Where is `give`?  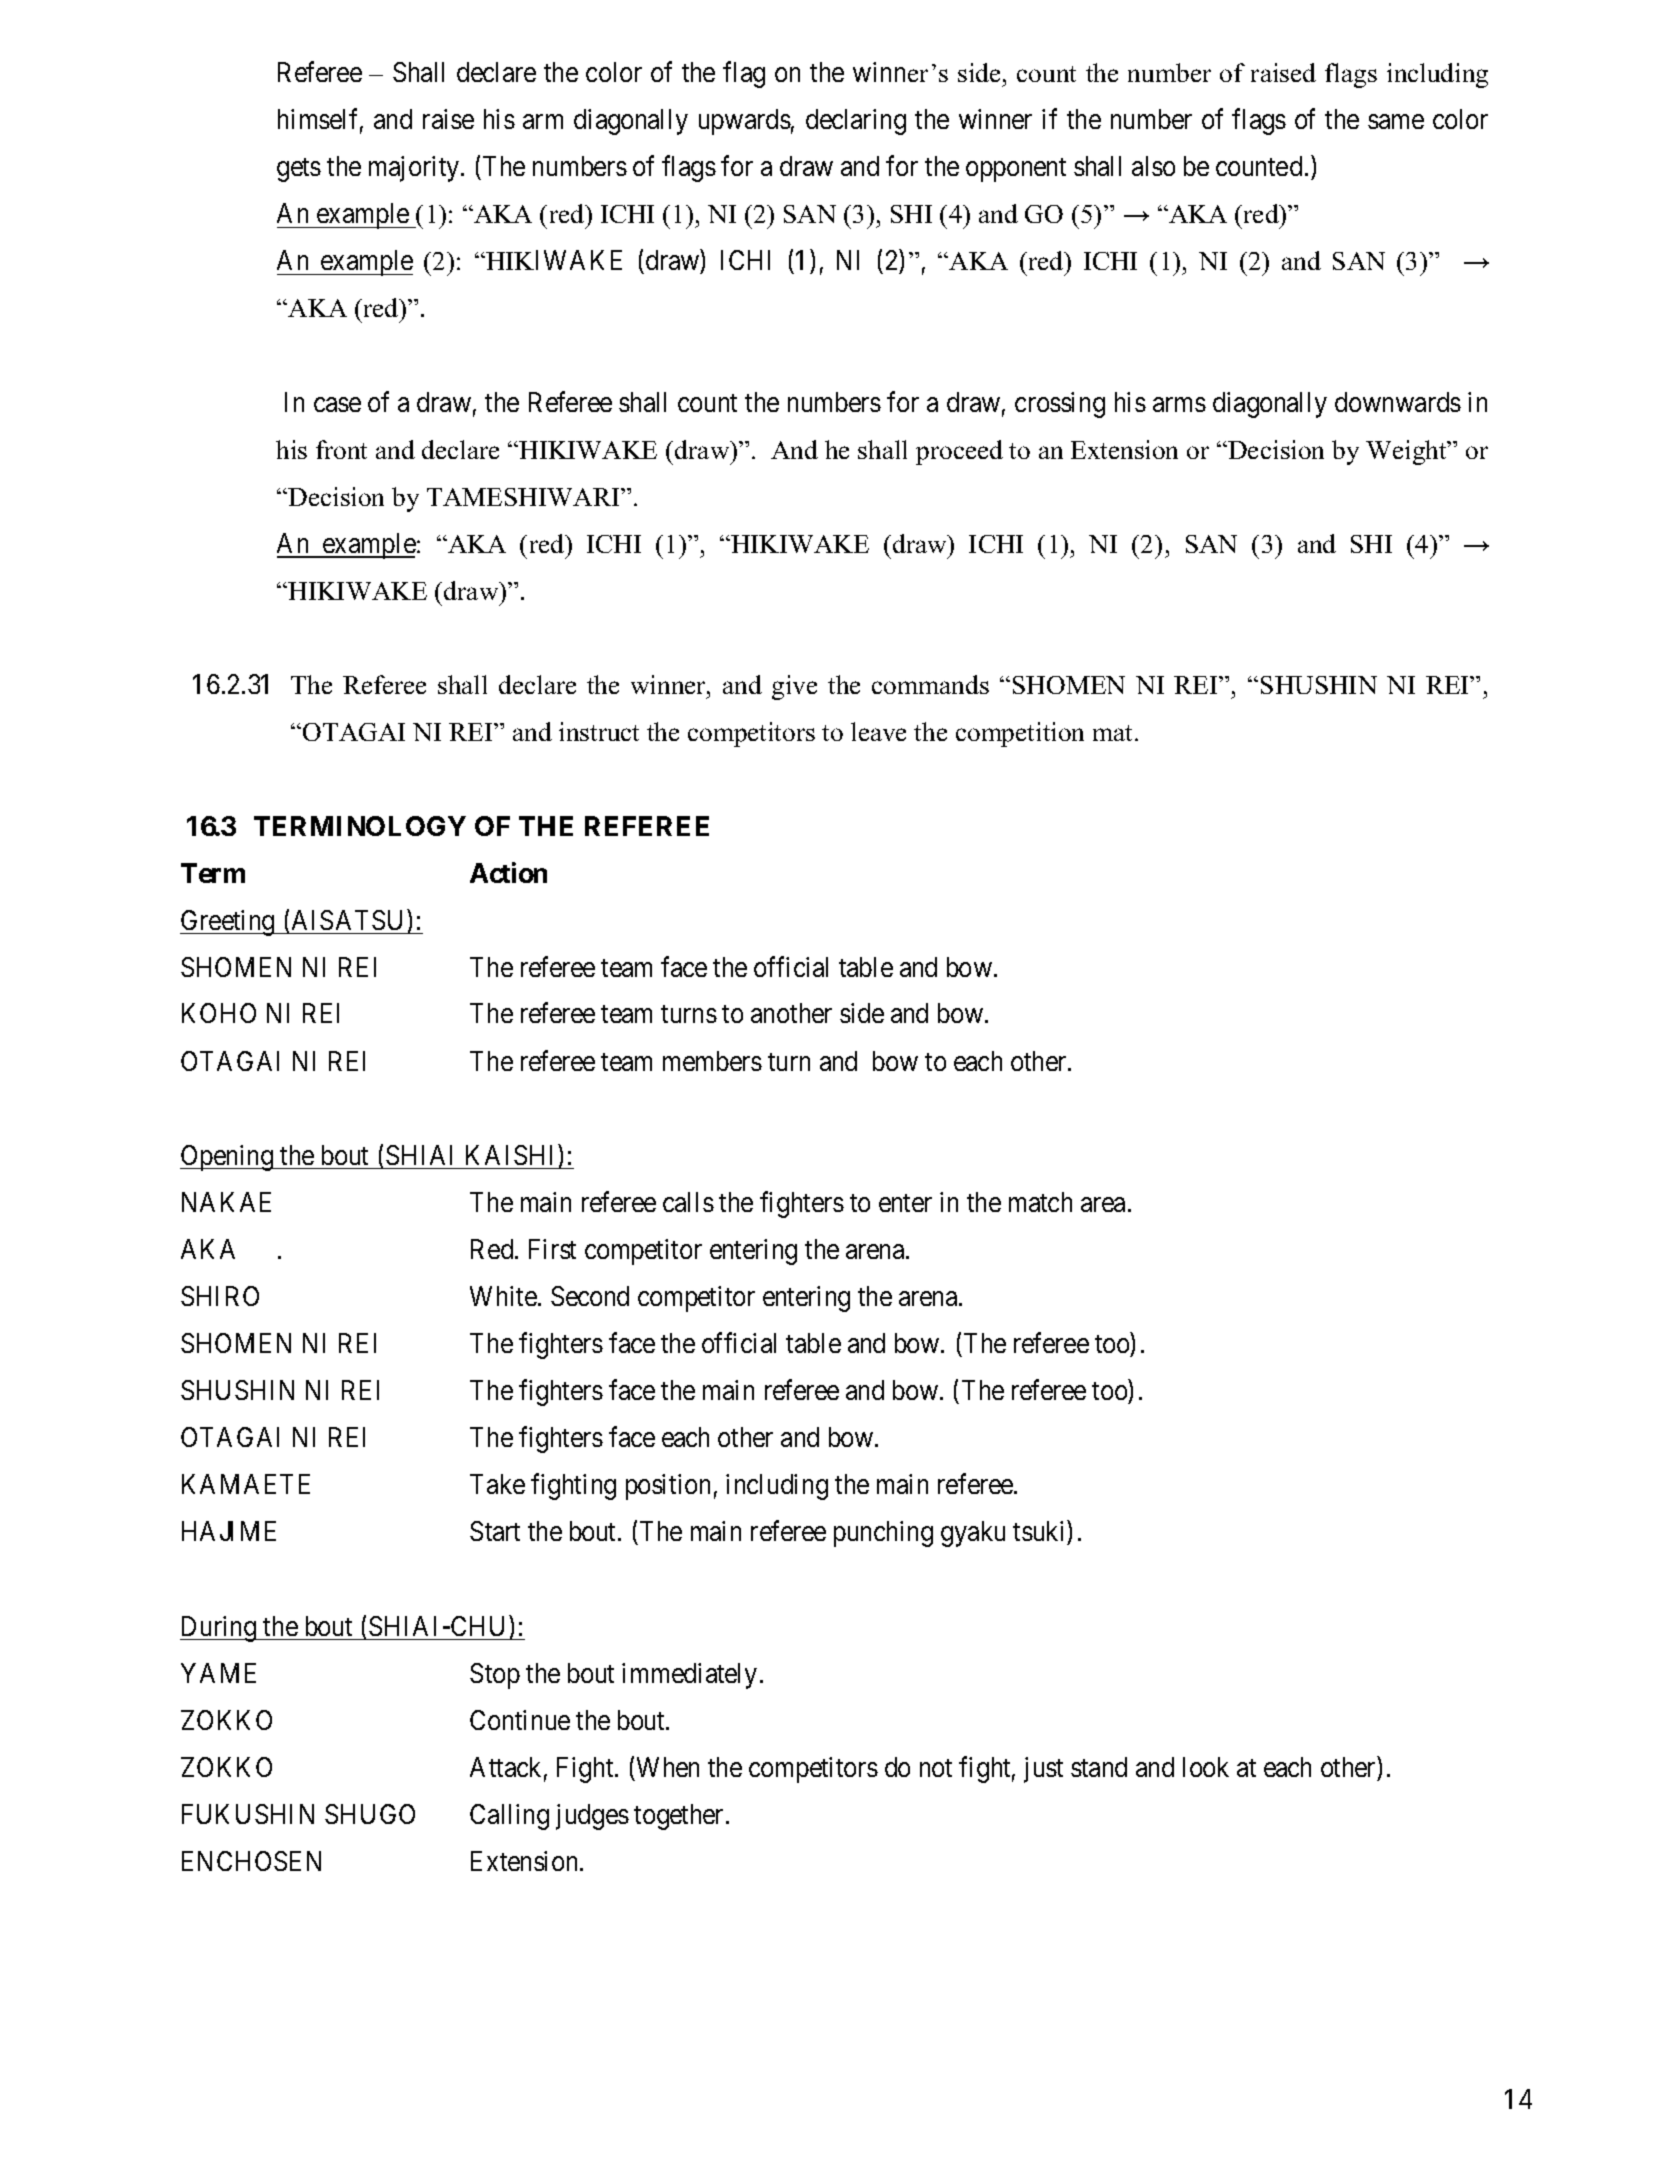 give is located at coordinates (794, 687).
